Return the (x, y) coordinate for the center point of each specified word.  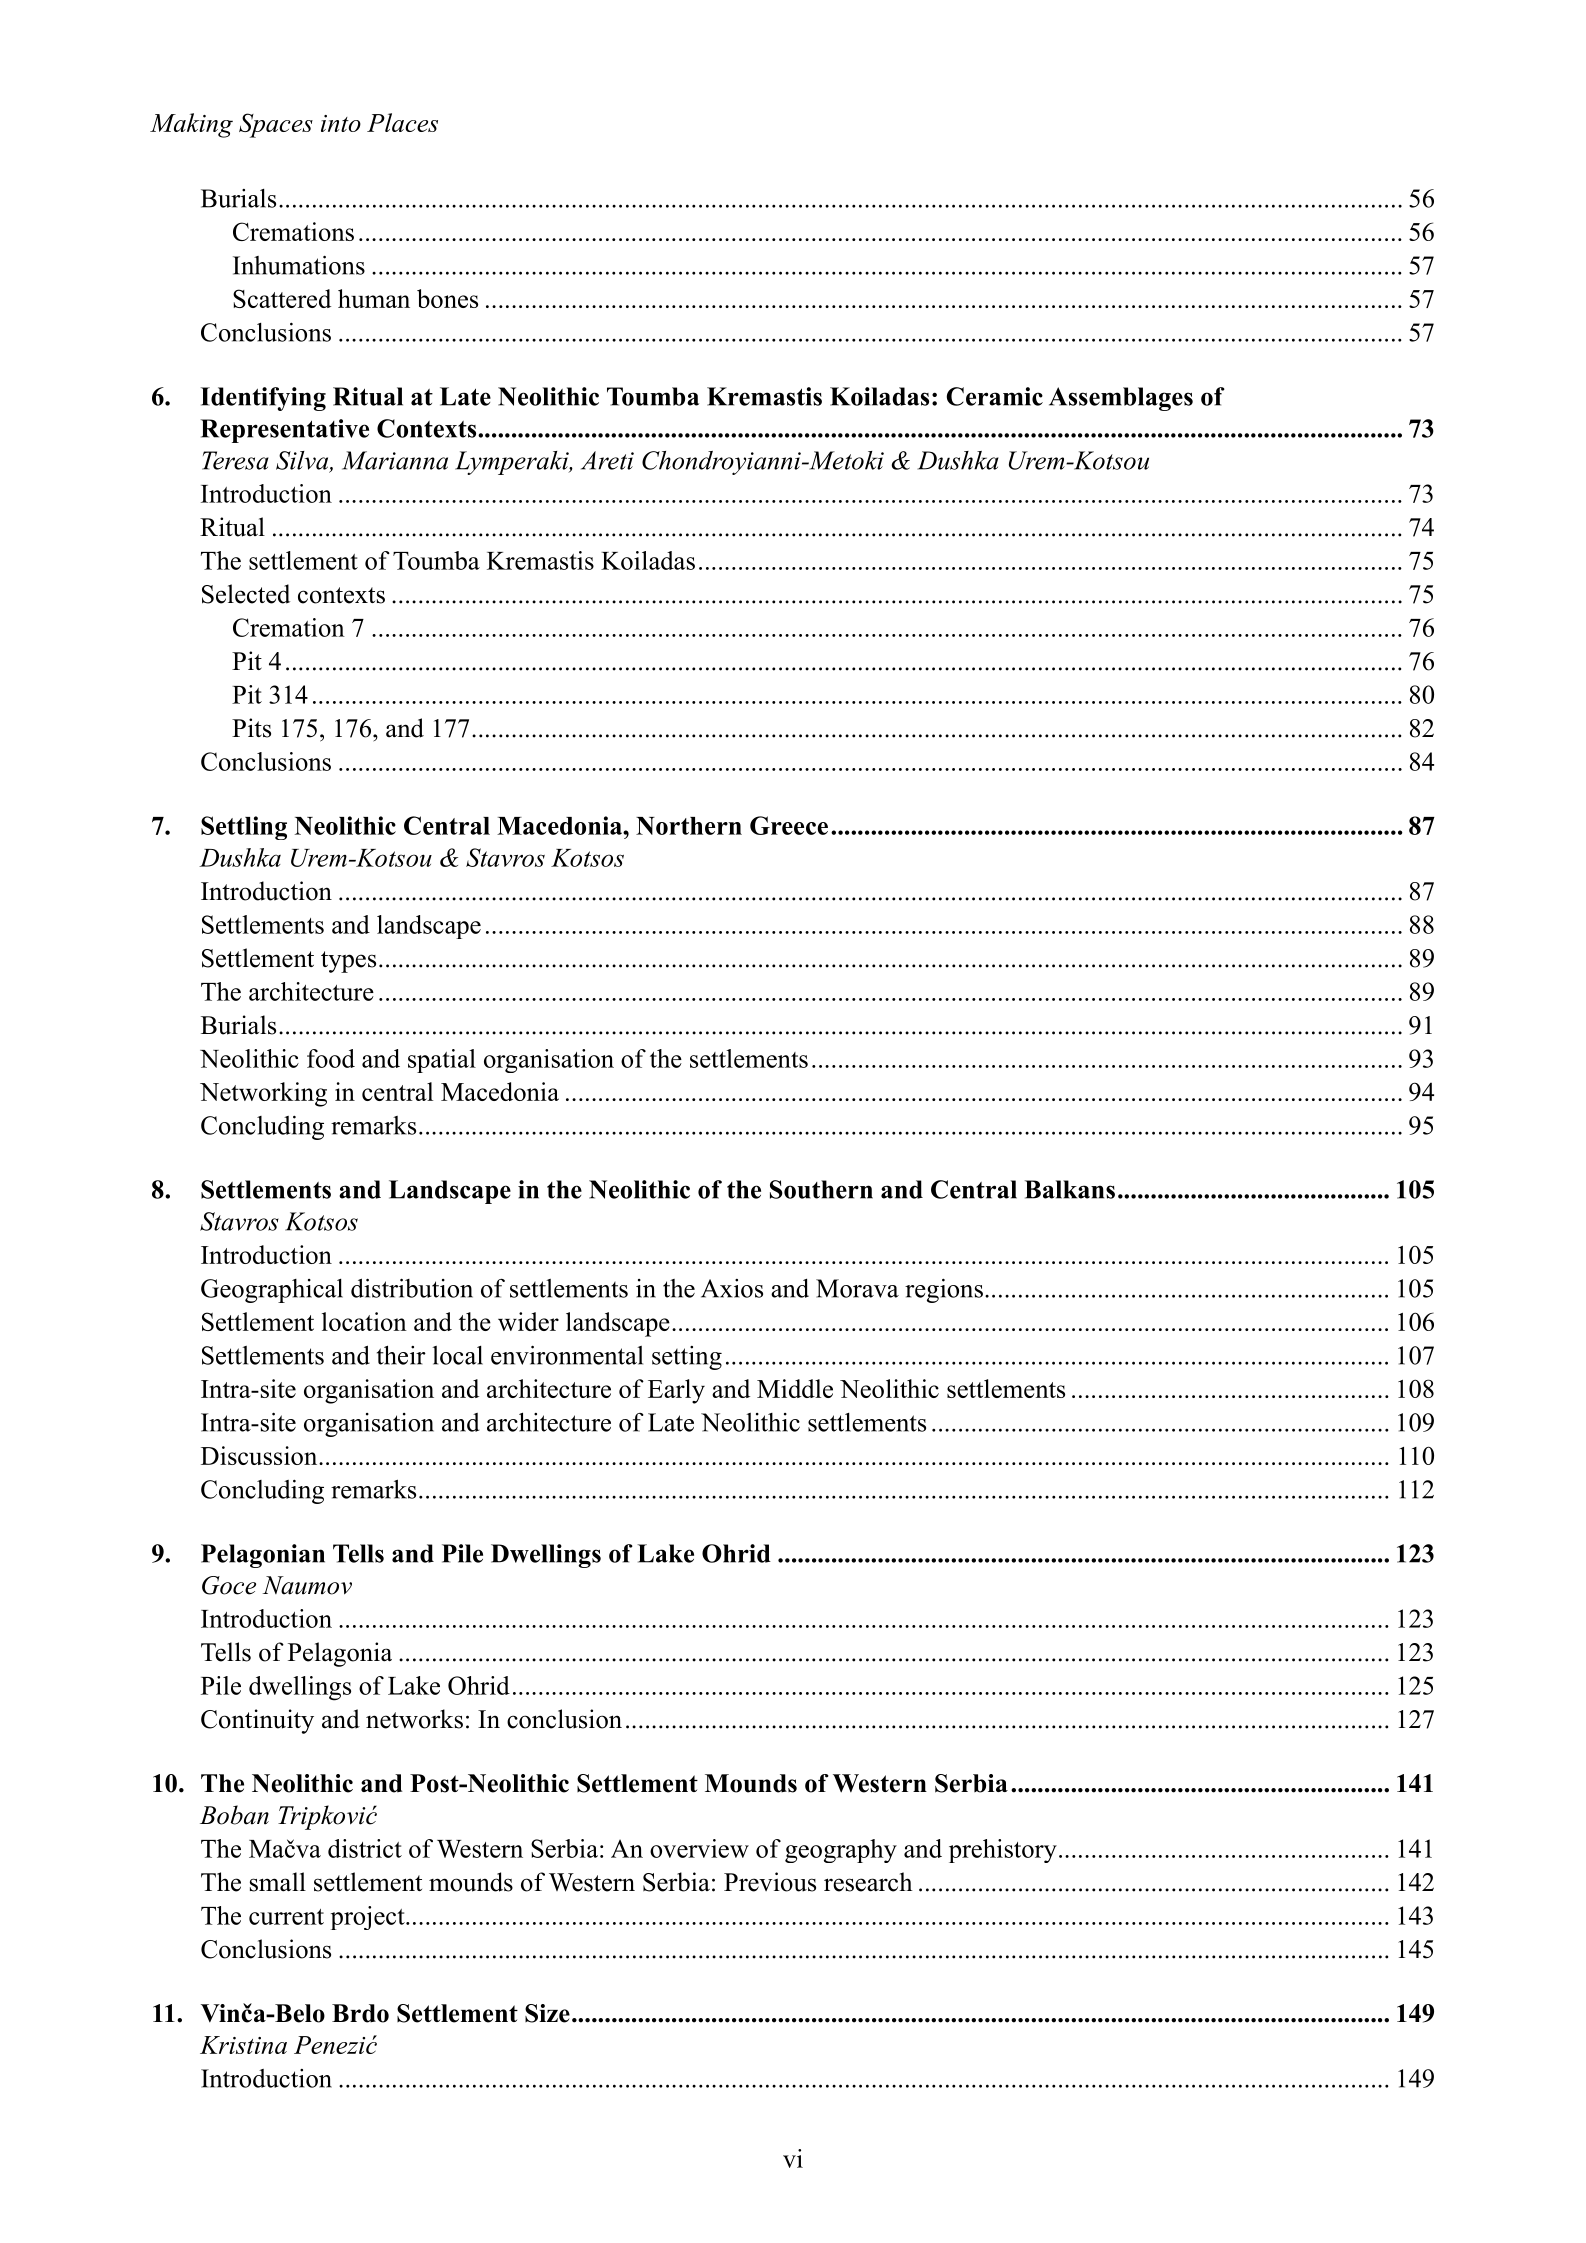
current (286, 1917)
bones (447, 298)
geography (841, 1851)
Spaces (276, 125)
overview (699, 1848)
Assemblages (1121, 399)
